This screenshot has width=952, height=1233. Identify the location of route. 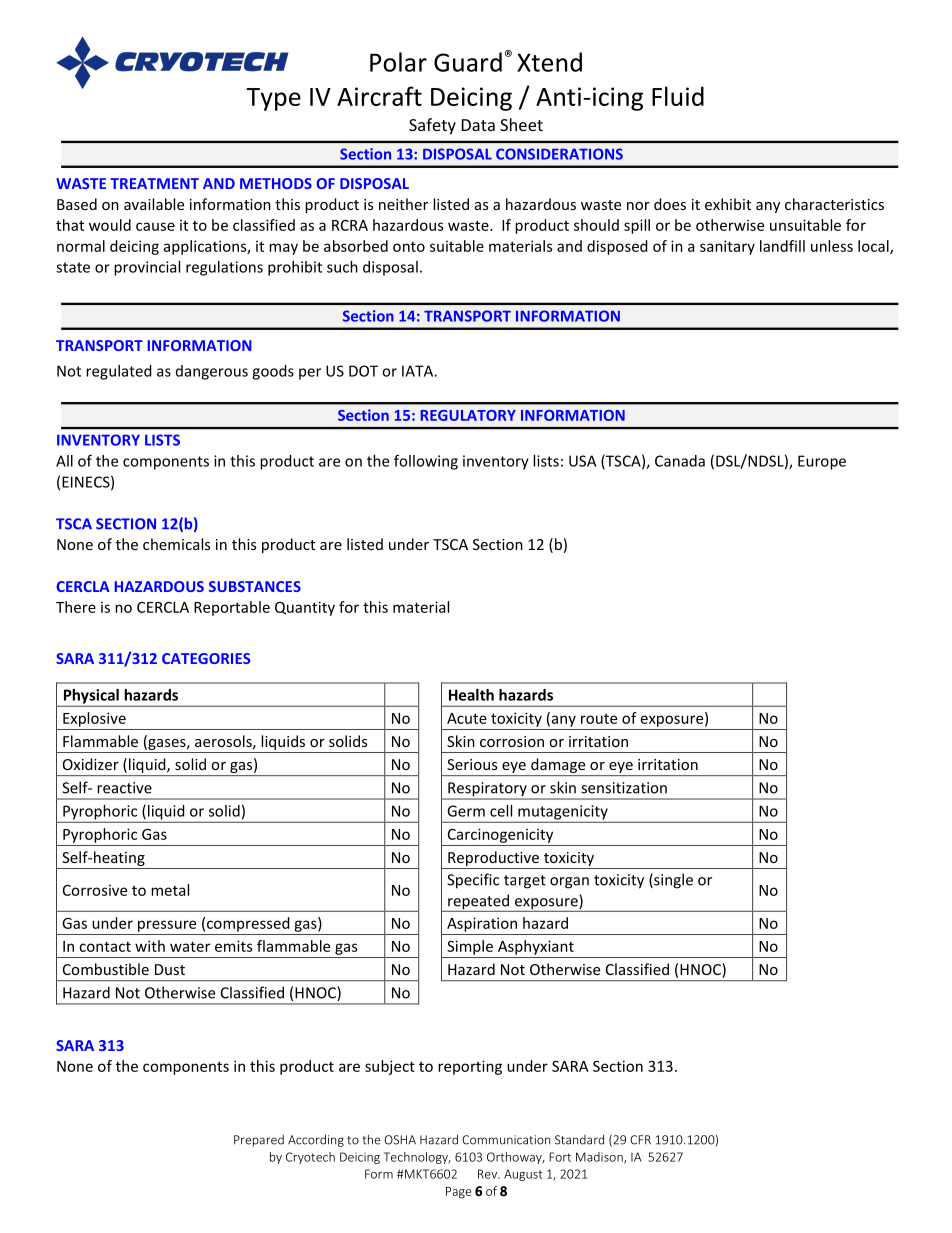
(599, 719).
